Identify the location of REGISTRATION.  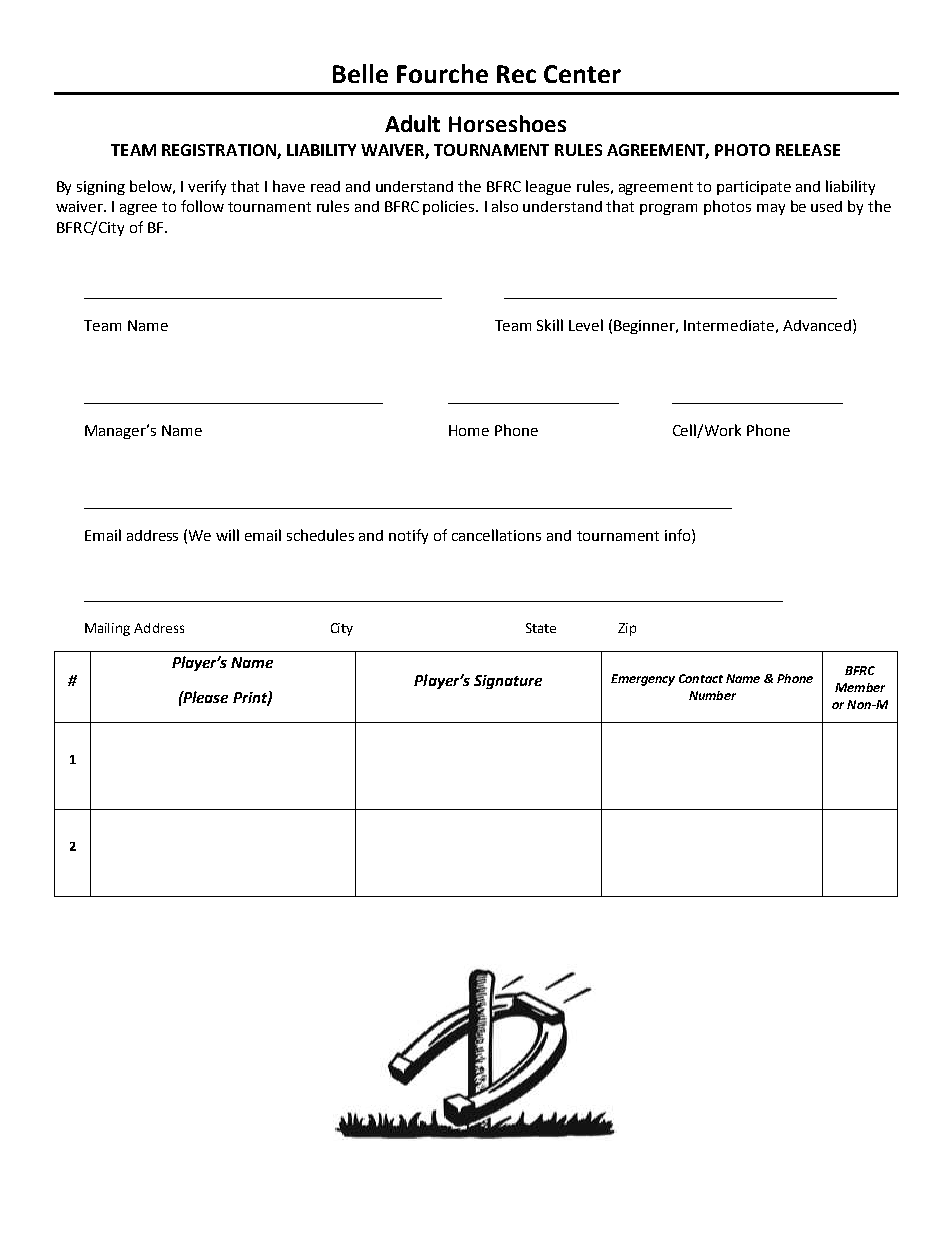
(220, 151).
